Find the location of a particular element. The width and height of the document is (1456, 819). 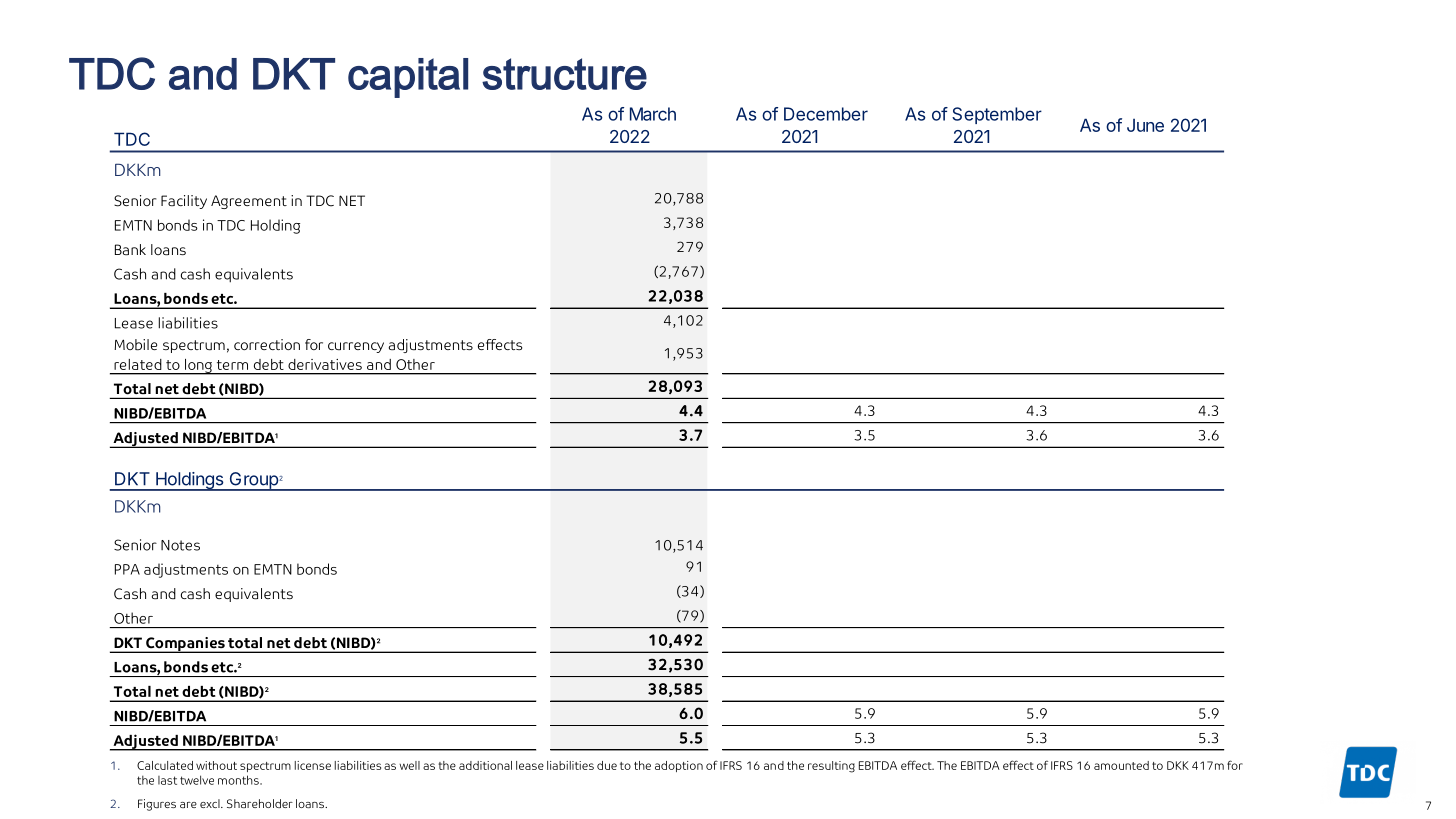

September is located at coordinates (997, 115).
